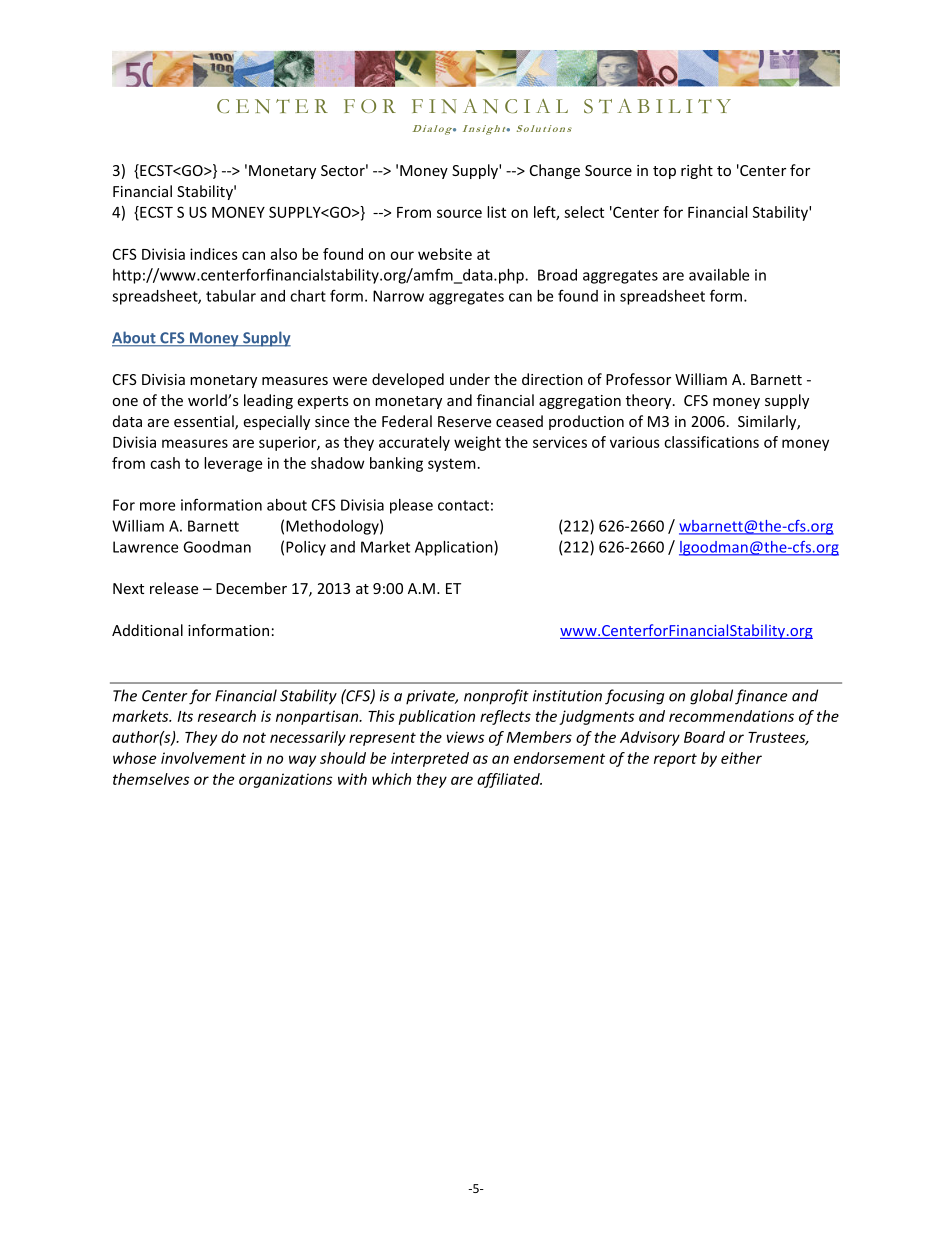 The width and height of the screenshot is (952, 1233). What do you see at coordinates (430, 759) in the screenshot?
I see `interpreted` at bounding box center [430, 759].
